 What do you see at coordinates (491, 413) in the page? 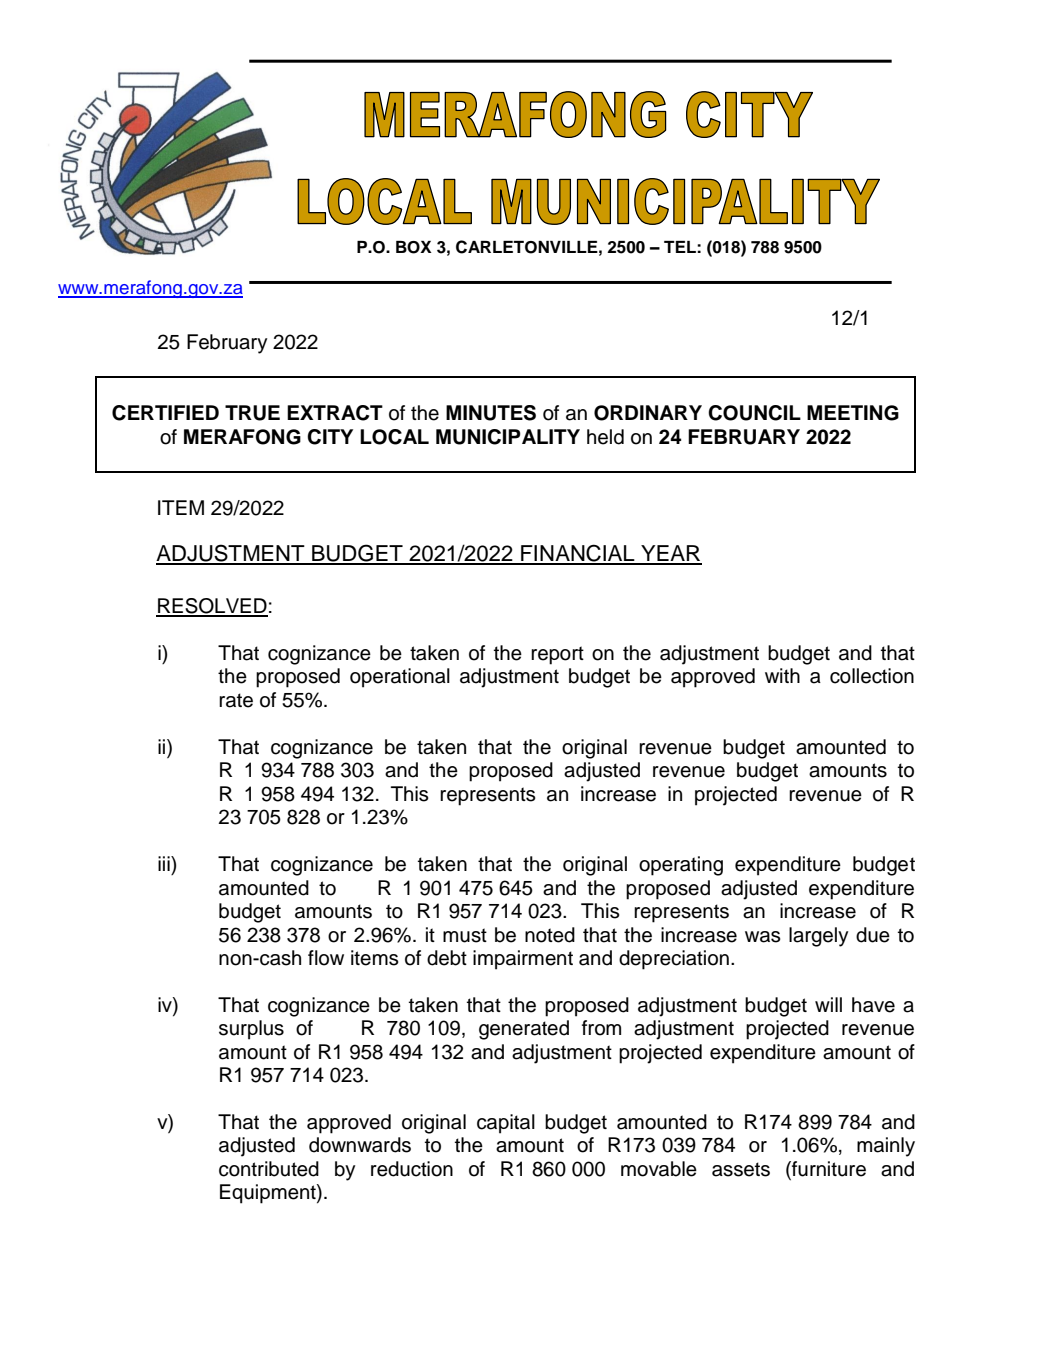
I see `MINUTES` at bounding box center [491, 413].
